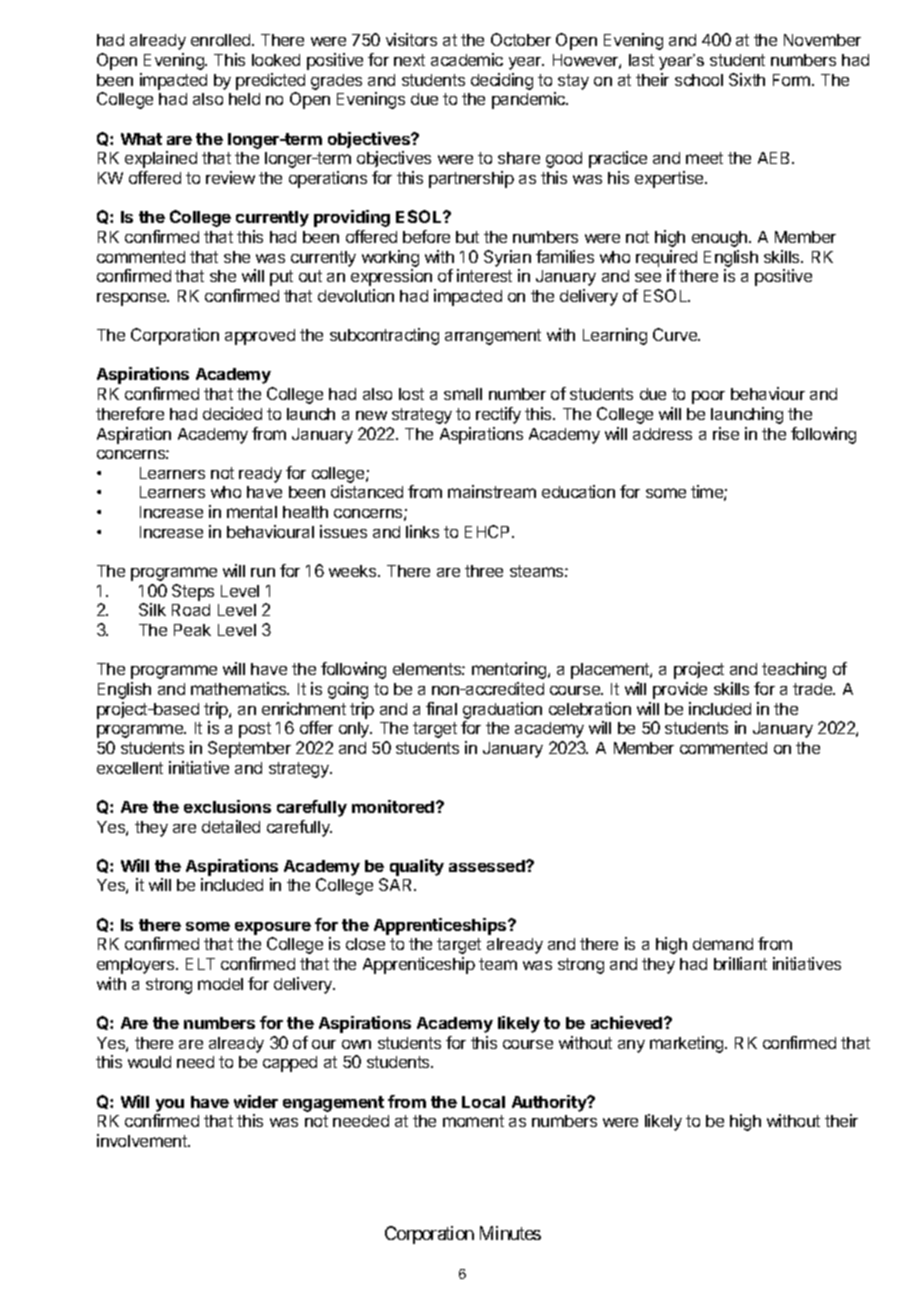 This screenshot has height=1308, width=924. What do you see at coordinates (467, 59) in the screenshot?
I see `academic` at bounding box center [467, 59].
